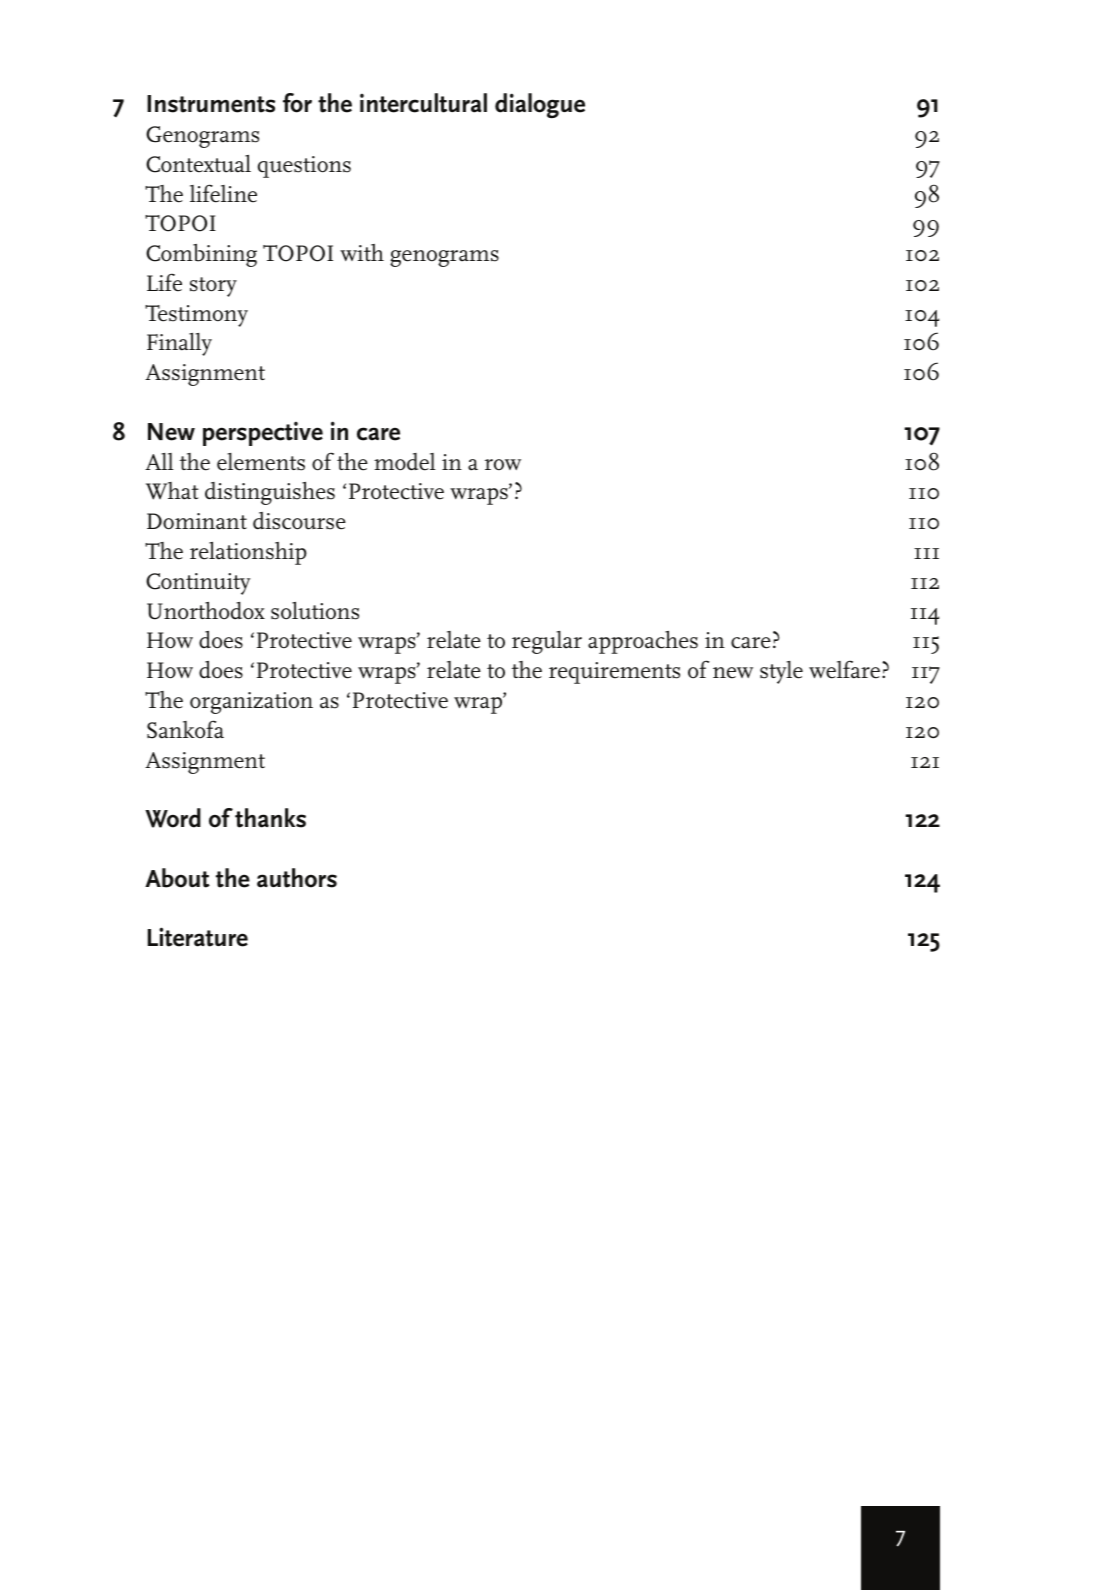 Image resolution: width=1106 pixels, height=1590 pixels. What do you see at coordinates (405, 462) in the document?
I see `model` at bounding box center [405, 462].
